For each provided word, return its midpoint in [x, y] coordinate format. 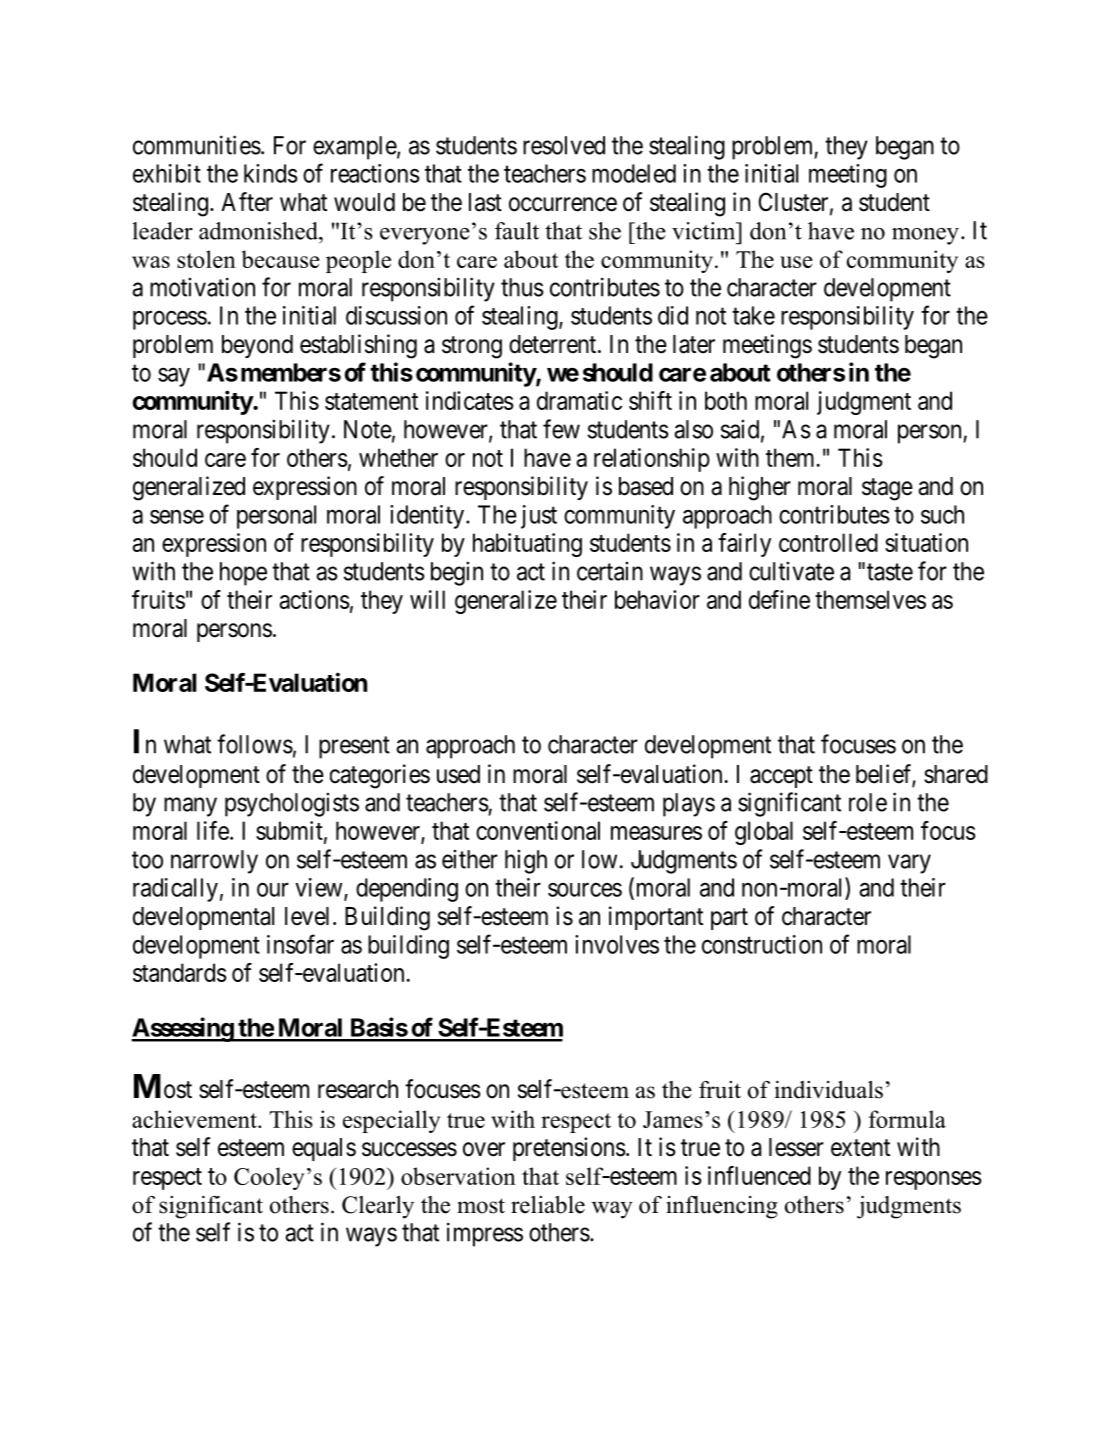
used [458, 774]
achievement [195, 1119]
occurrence [563, 204]
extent [860, 1148]
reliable [548, 1205]
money [925, 236]
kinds [271, 173]
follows [255, 744]
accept [781, 777]
